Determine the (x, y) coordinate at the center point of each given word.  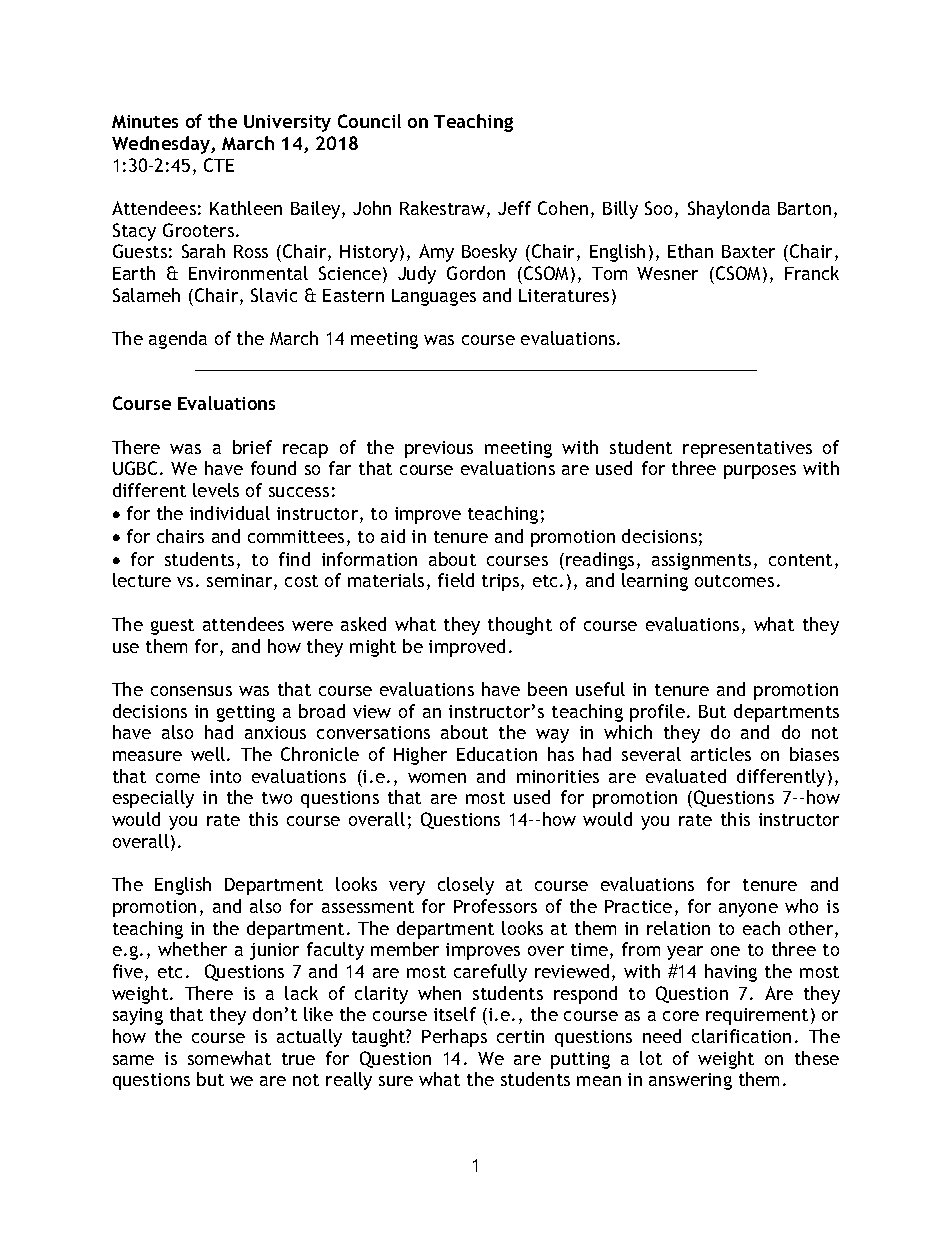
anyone (748, 910)
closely (466, 886)
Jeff (514, 208)
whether (192, 949)
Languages (434, 297)
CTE (219, 165)
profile (657, 713)
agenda (178, 340)
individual (230, 513)
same (133, 1060)
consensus (191, 691)
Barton (804, 208)
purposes (760, 472)
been (547, 689)
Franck (812, 273)
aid (393, 536)
